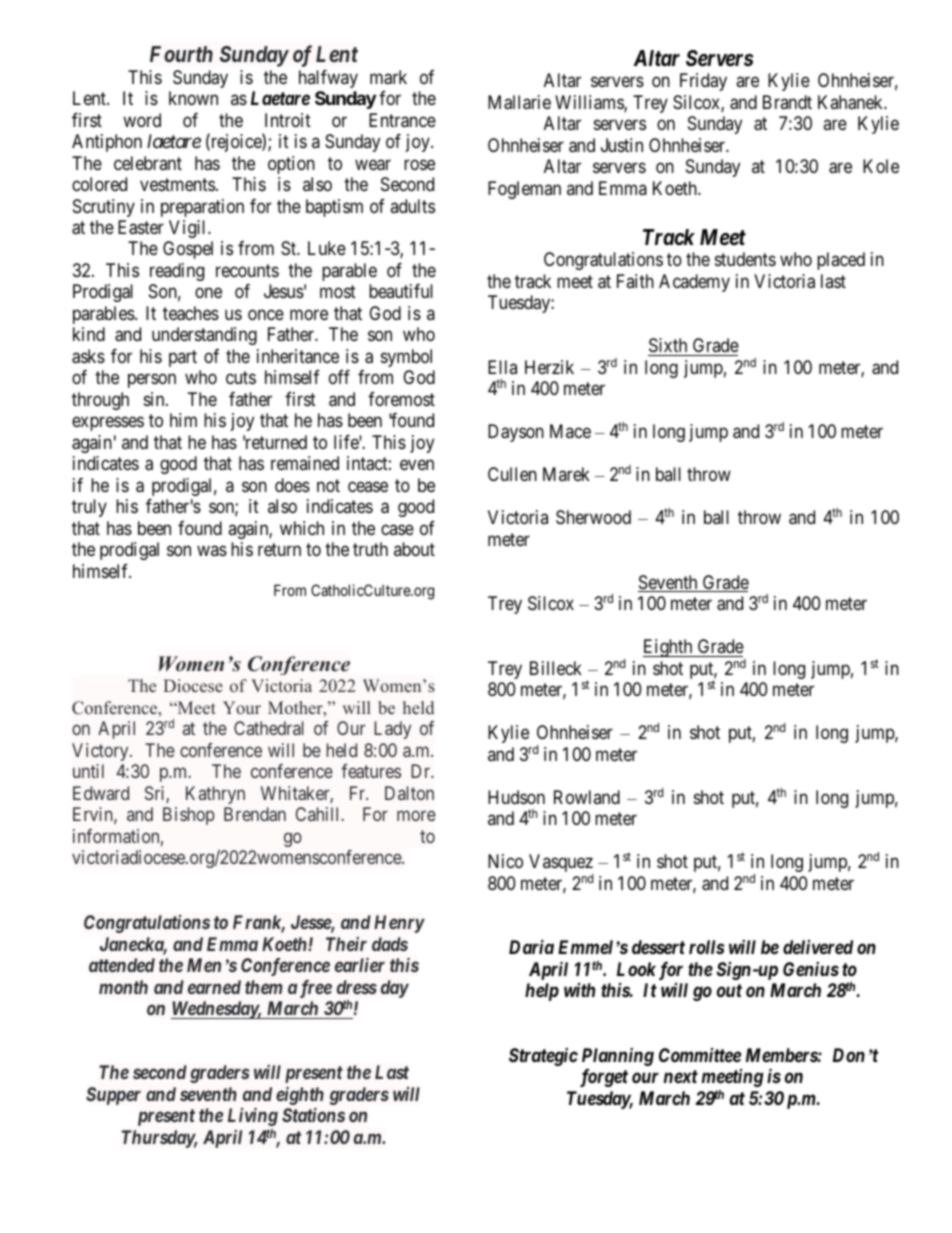 The width and height of the page is (952, 1233). Describe the element at coordinates (414, 549) in the page. I see `about` at that location.
